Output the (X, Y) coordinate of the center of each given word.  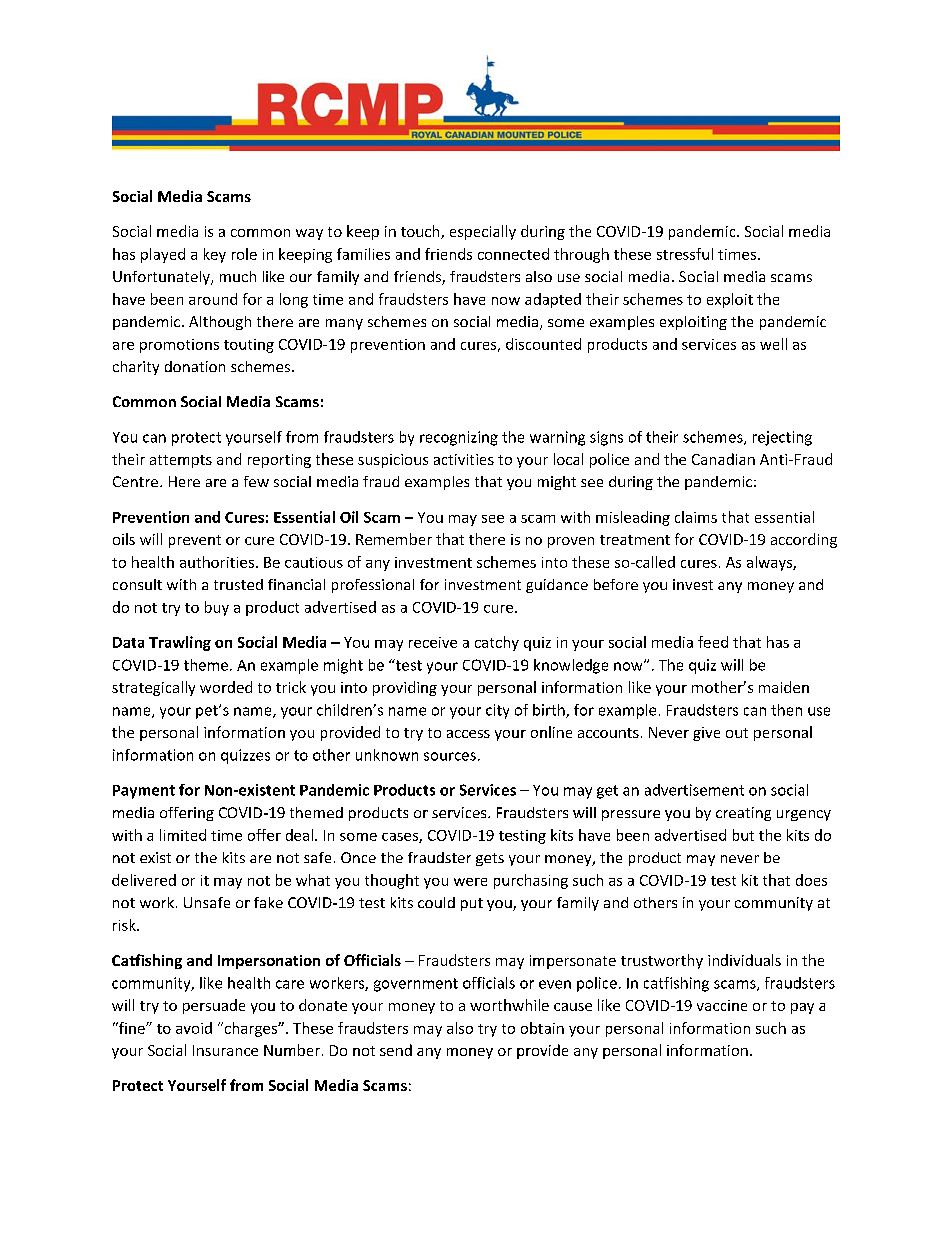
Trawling (180, 643)
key (215, 255)
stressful (685, 254)
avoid (194, 1028)
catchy (497, 643)
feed (713, 642)
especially (483, 232)
